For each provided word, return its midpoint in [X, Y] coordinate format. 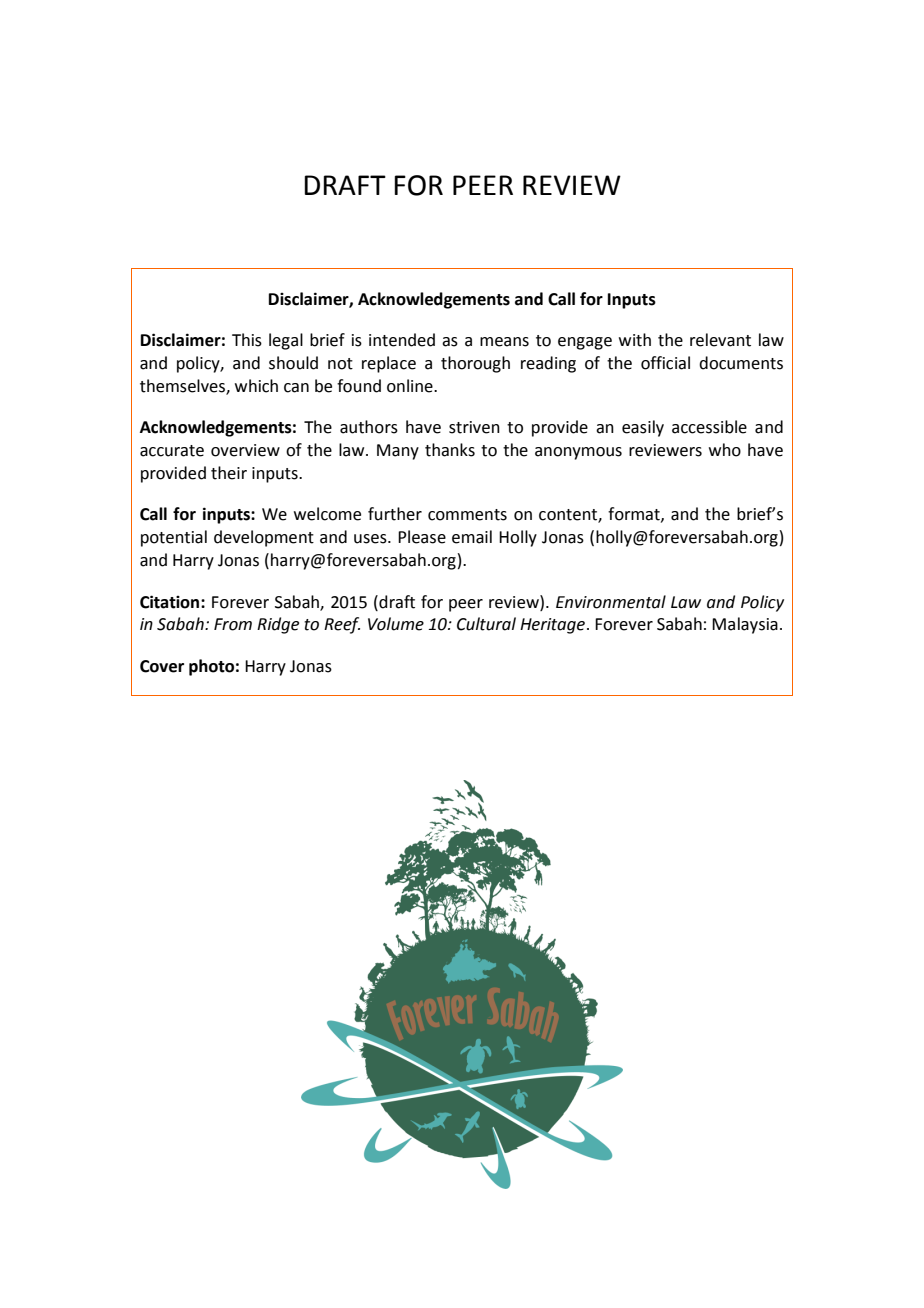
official [665, 363]
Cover [162, 666]
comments [467, 515]
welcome [327, 514]
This [247, 340]
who [725, 450]
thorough [475, 364]
